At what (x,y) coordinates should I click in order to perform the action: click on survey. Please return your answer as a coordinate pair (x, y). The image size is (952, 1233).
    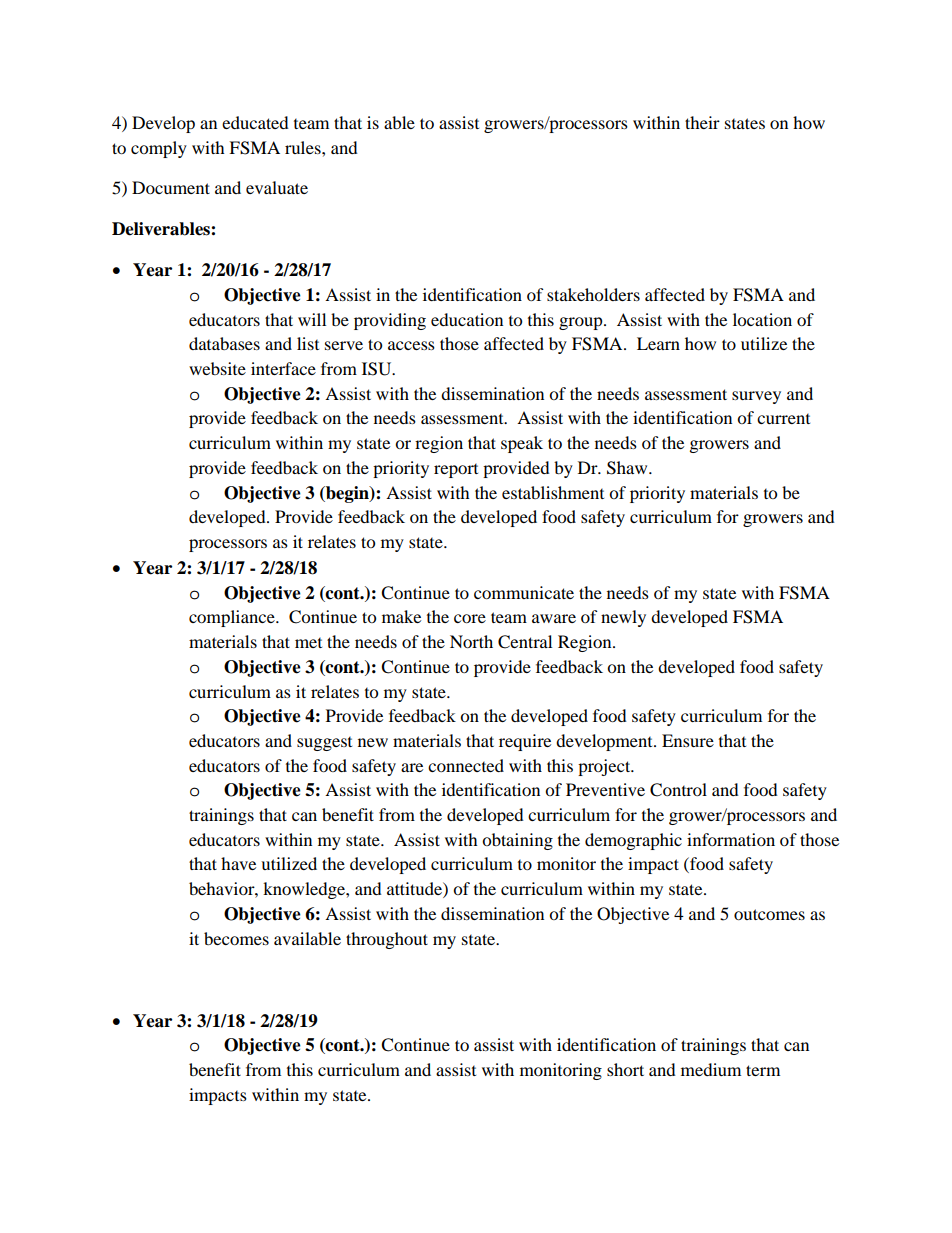
    Looking at the image, I should click on (756, 397).
